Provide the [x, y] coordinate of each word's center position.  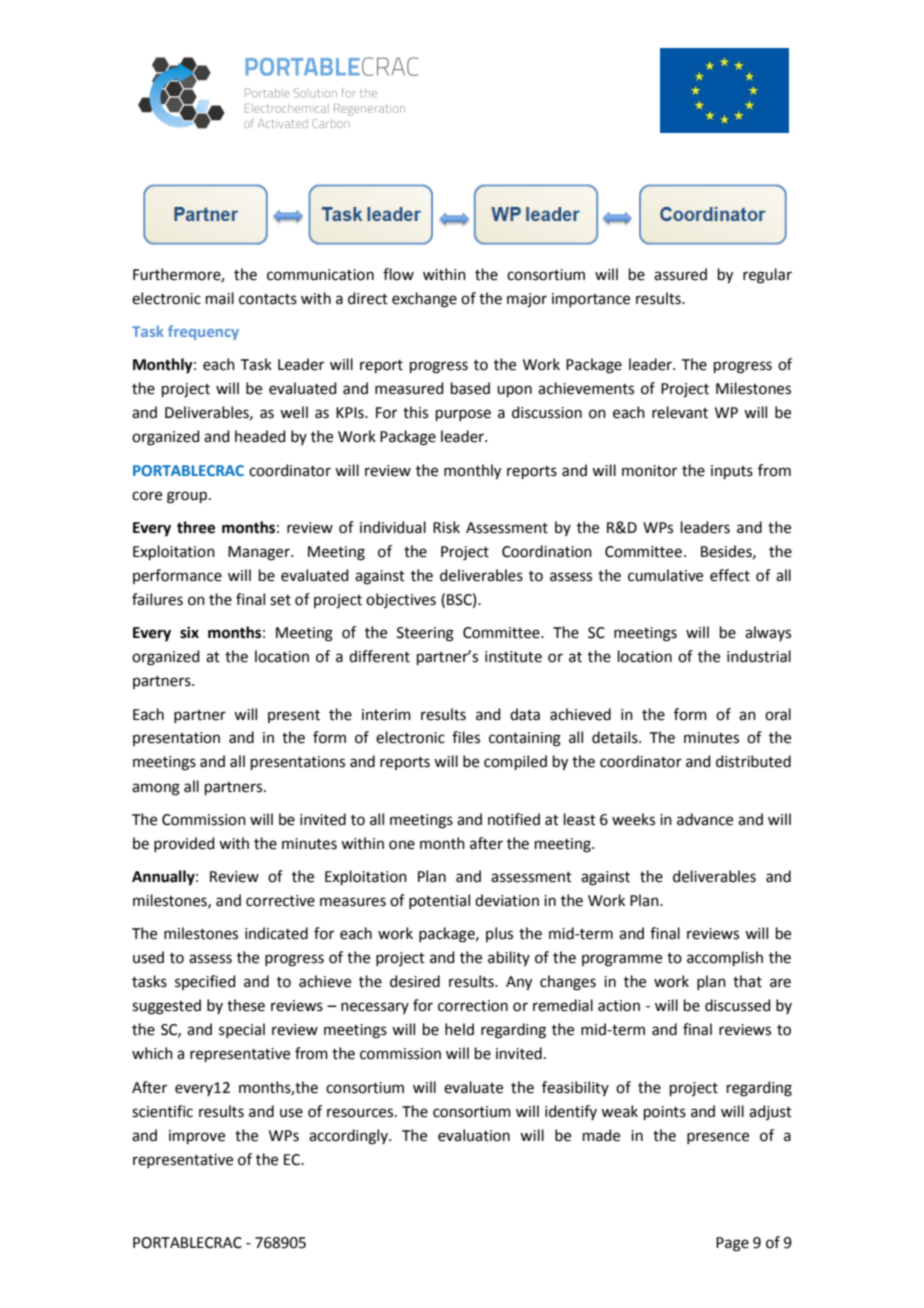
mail [220, 298]
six [189, 632]
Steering [425, 634]
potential [439, 901]
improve [197, 1137]
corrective [280, 901]
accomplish [725, 958]
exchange [424, 300]
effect [730, 575]
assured [680, 274]
